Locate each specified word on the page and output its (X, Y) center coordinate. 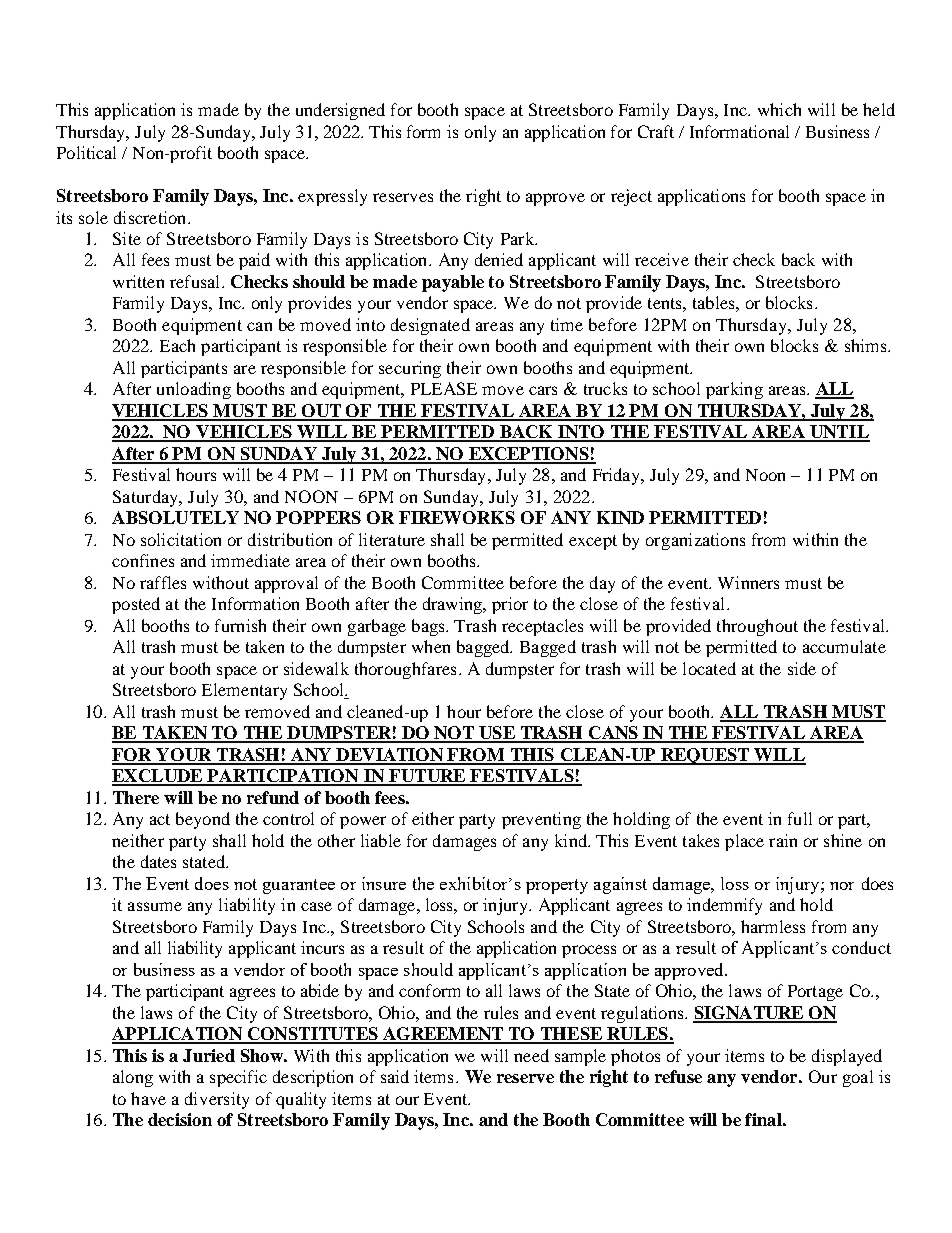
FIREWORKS (457, 517)
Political (86, 152)
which (779, 109)
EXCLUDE (158, 777)
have (148, 1098)
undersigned (340, 111)
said (395, 1076)
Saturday (146, 498)
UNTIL (839, 433)
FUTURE (427, 777)
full (800, 818)
